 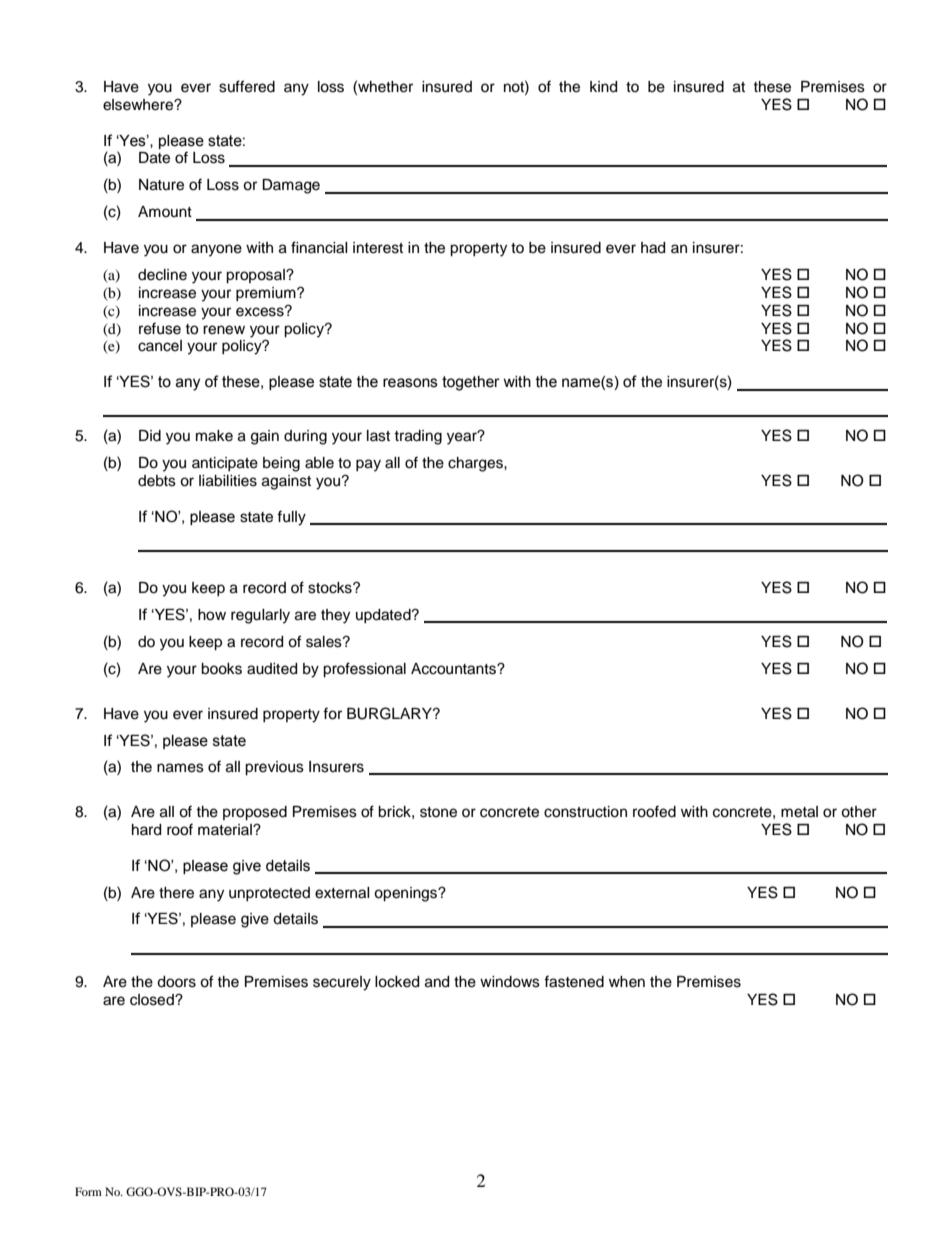 I want to click on stone, so click(x=438, y=812).
